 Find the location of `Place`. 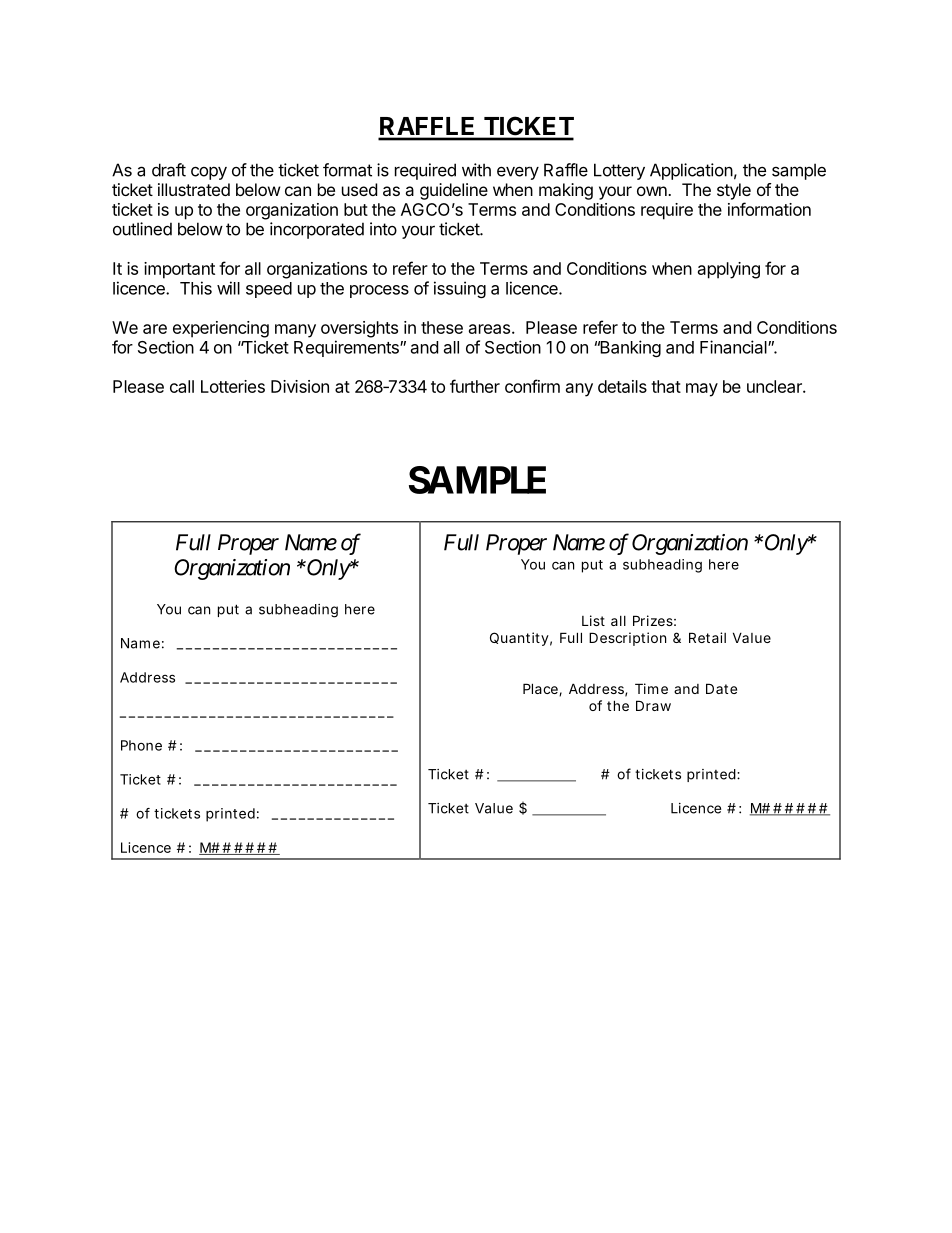

Place is located at coordinates (541, 689).
